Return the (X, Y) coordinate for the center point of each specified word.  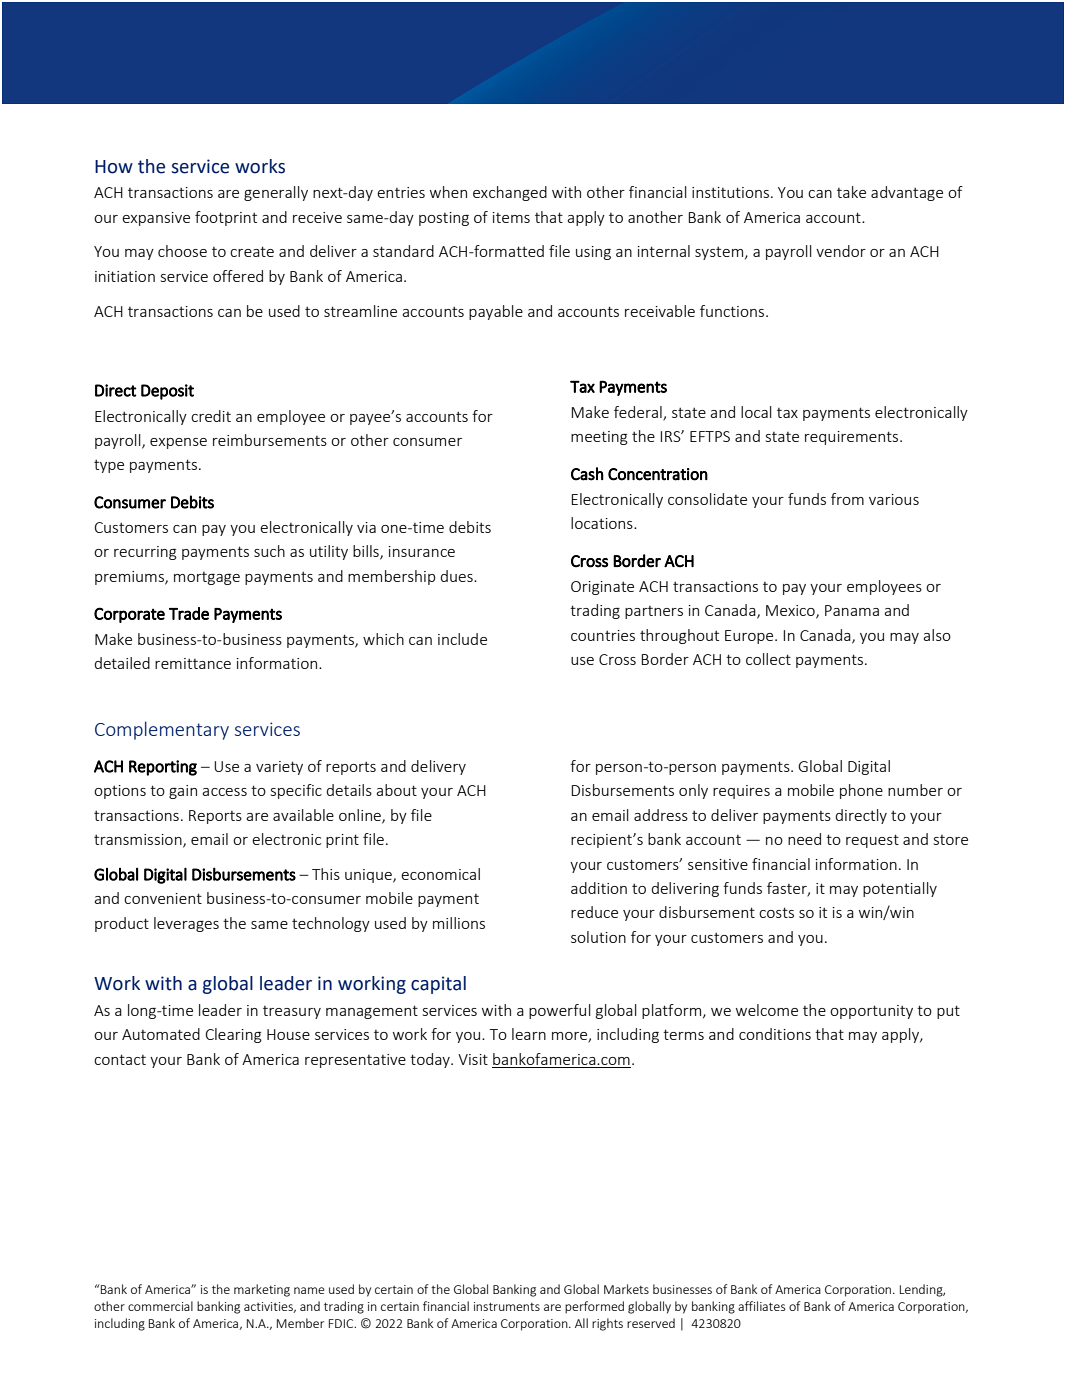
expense (178, 443)
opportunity (871, 1012)
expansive (156, 219)
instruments (507, 1306)
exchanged (510, 193)
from (847, 499)
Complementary (162, 730)
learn (529, 1034)
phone (861, 791)
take (851, 192)
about (396, 790)
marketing (262, 1290)
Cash (587, 474)
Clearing (233, 1035)
